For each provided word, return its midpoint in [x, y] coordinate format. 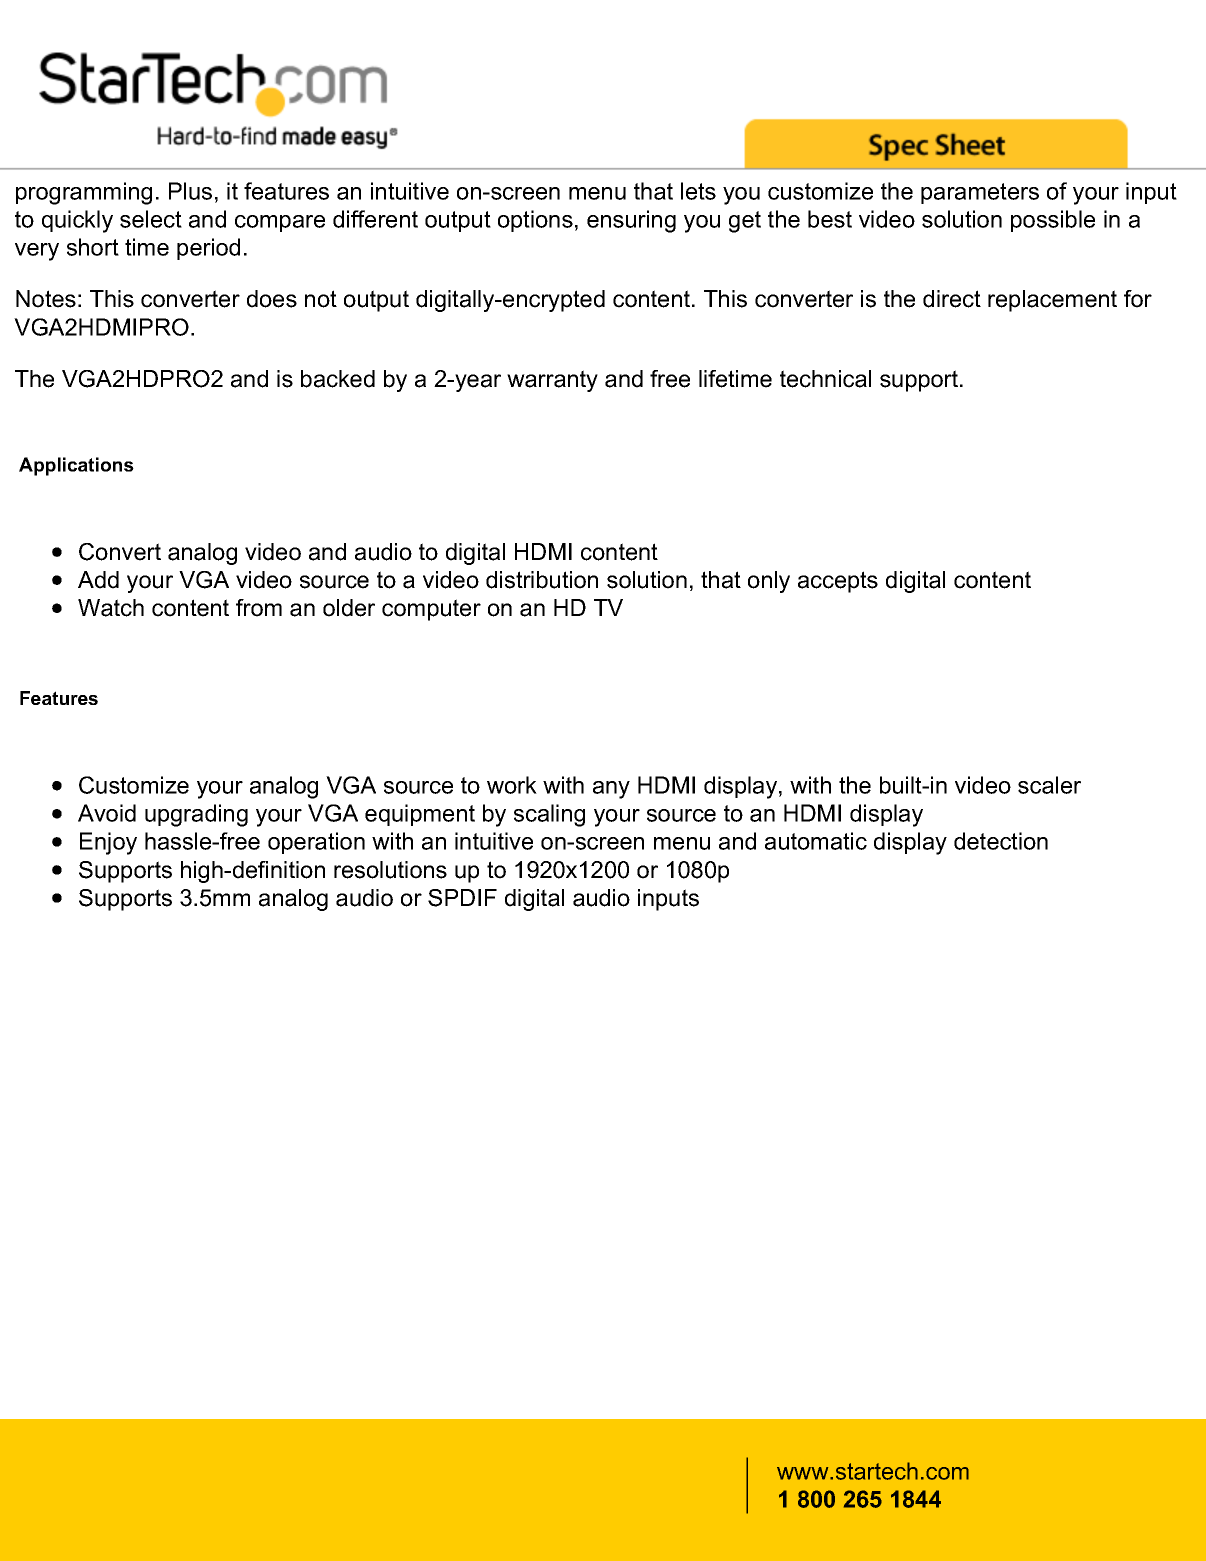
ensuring [631, 221]
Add [98, 580]
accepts [838, 582]
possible [1053, 221]
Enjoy [108, 843]
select [151, 219]
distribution [542, 580]
